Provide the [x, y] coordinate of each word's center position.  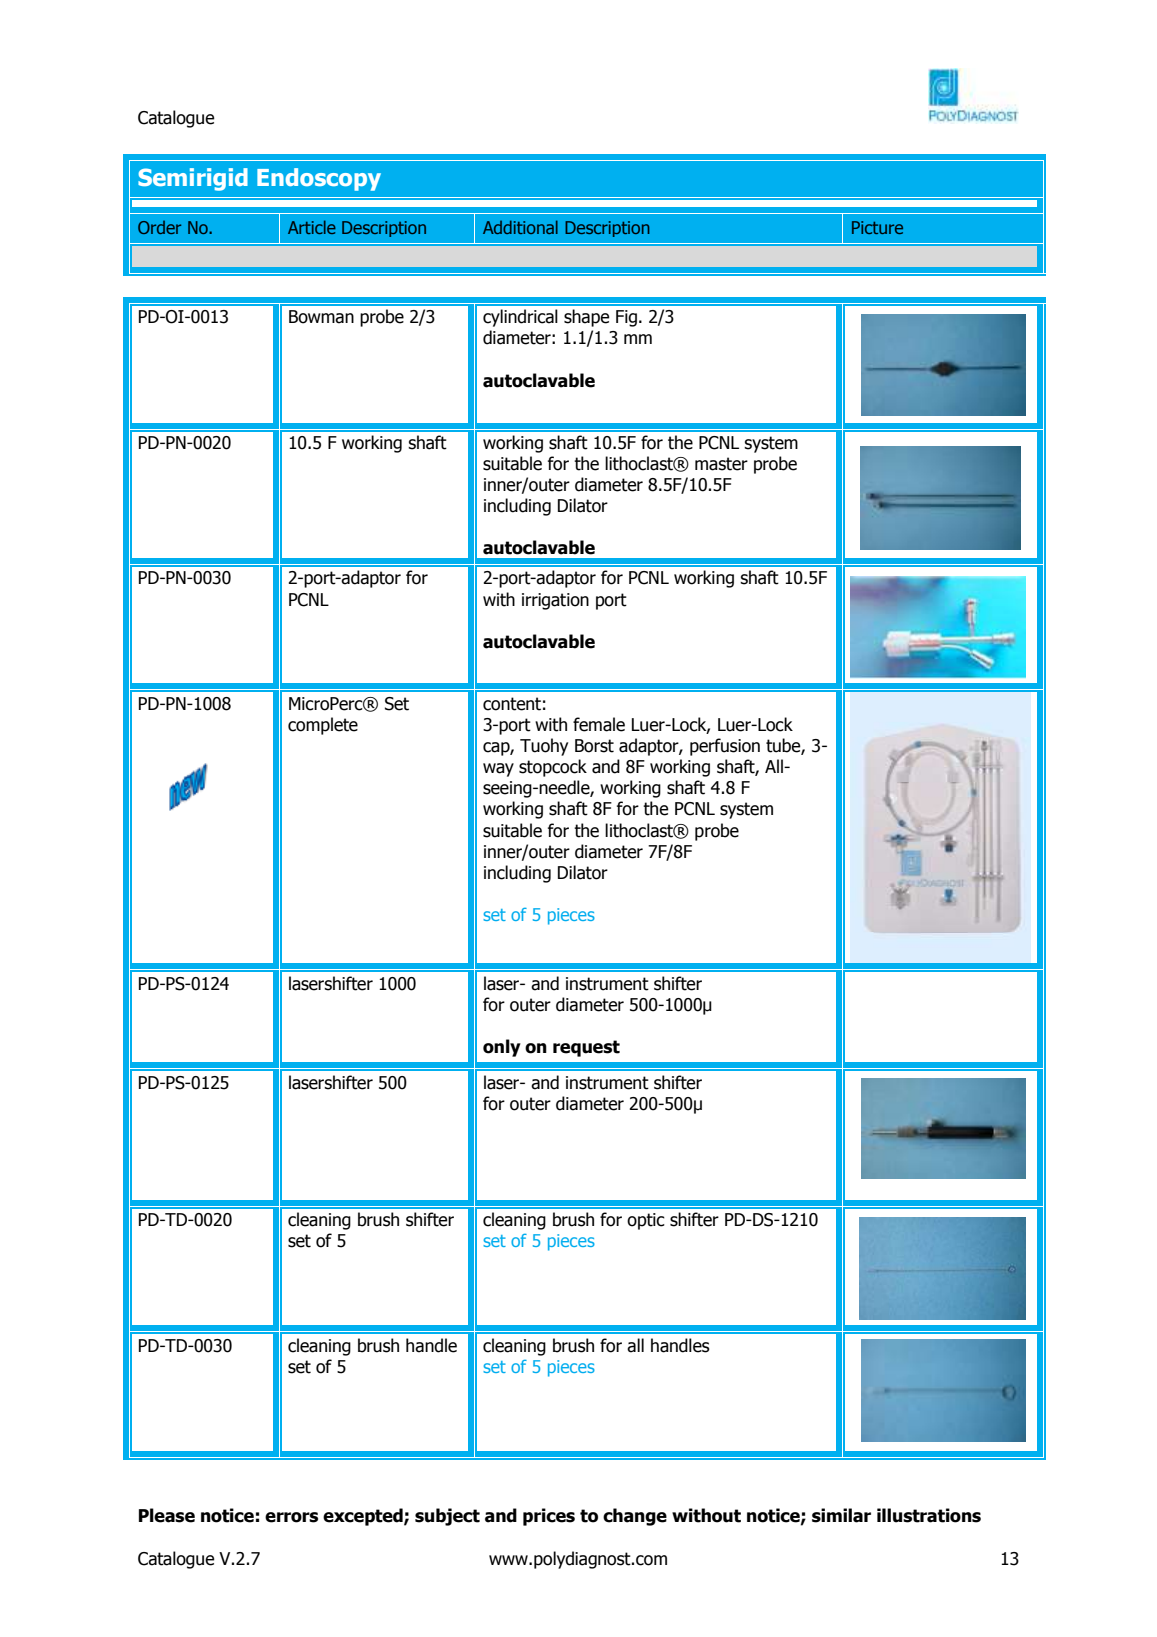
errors [291, 1517]
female [599, 724]
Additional [520, 227]
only [502, 1048]
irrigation [555, 601]
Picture [877, 227]
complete [323, 726]
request [586, 1048]
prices [549, 1517]
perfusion [725, 747]
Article [312, 227]
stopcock [553, 768]
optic [646, 1221]
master [721, 464]
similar [841, 1515]
